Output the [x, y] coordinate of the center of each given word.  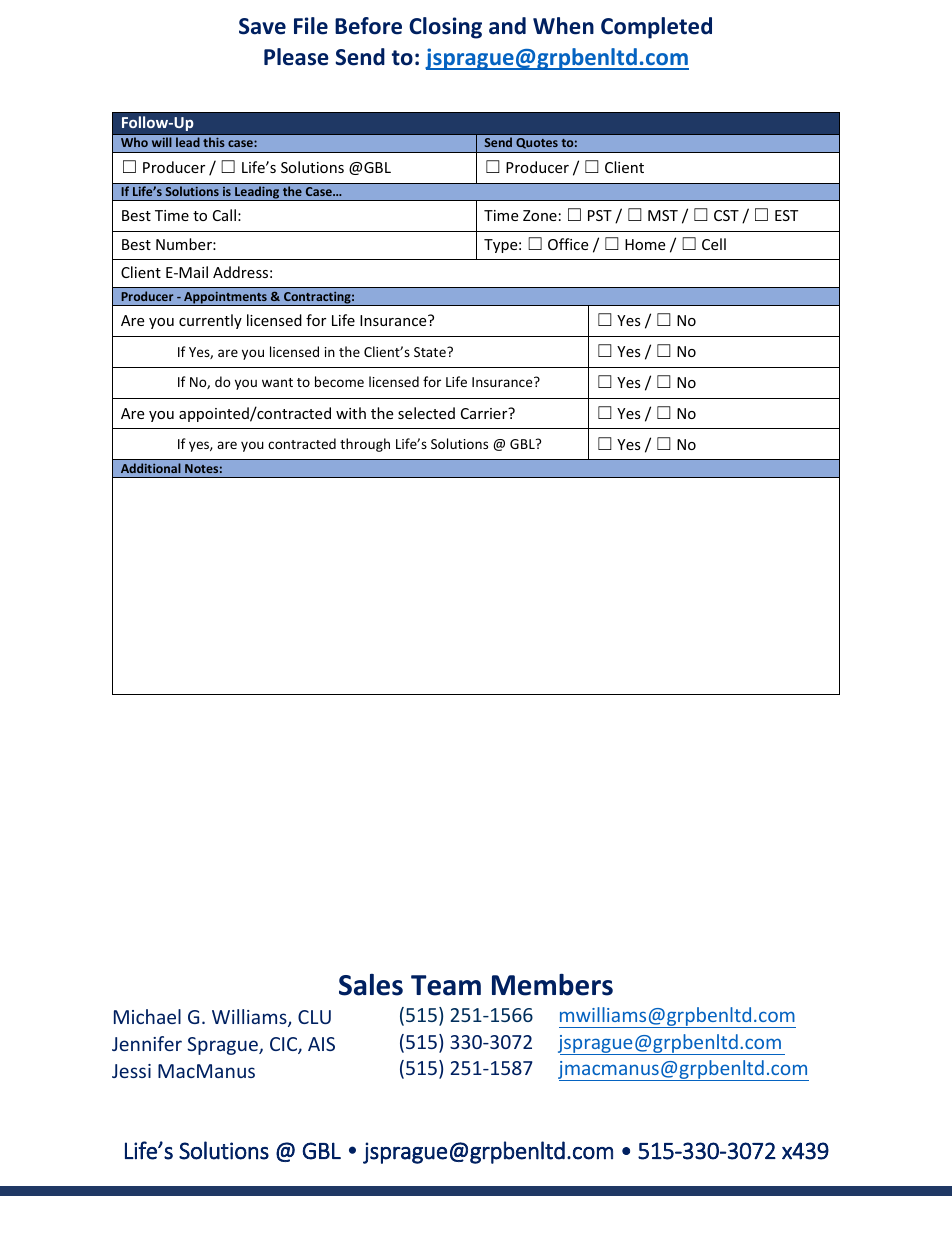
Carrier [485, 413]
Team [446, 985]
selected [426, 413]
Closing [445, 28]
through [365, 445]
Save [262, 26]
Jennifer [147, 1043]
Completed [656, 28]
